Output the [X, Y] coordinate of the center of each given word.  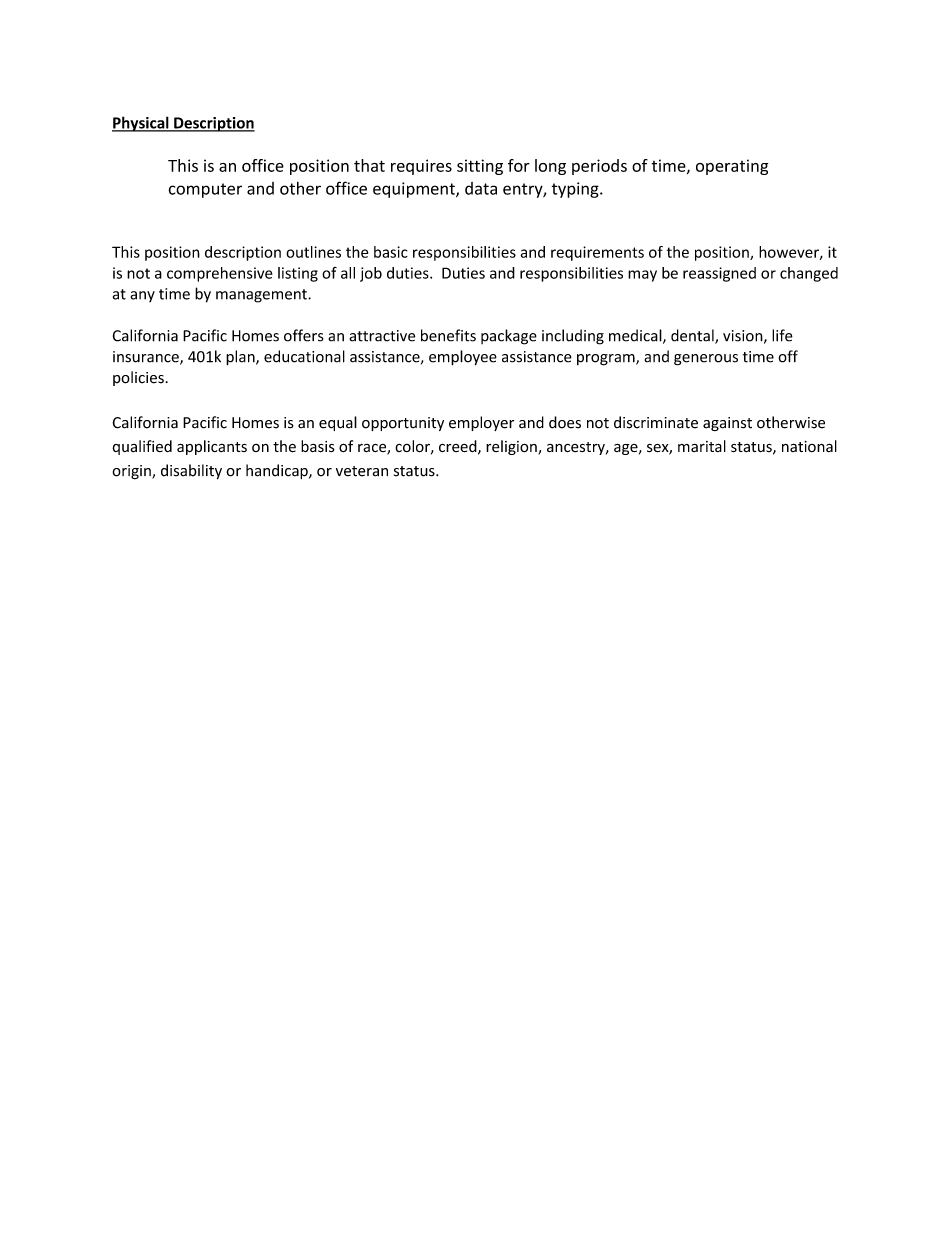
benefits [448, 335]
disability [191, 471]
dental [693, 336]
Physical [141, 124]
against [727, 424]
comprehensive [220, 274]
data [481, 188]
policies [138, 378]
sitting [480, 167]
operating [732, 167]
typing [576, 190]
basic [391, 252]
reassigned [719, 274]
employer [481, 423]
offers [304, 335]
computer [205, 190]
